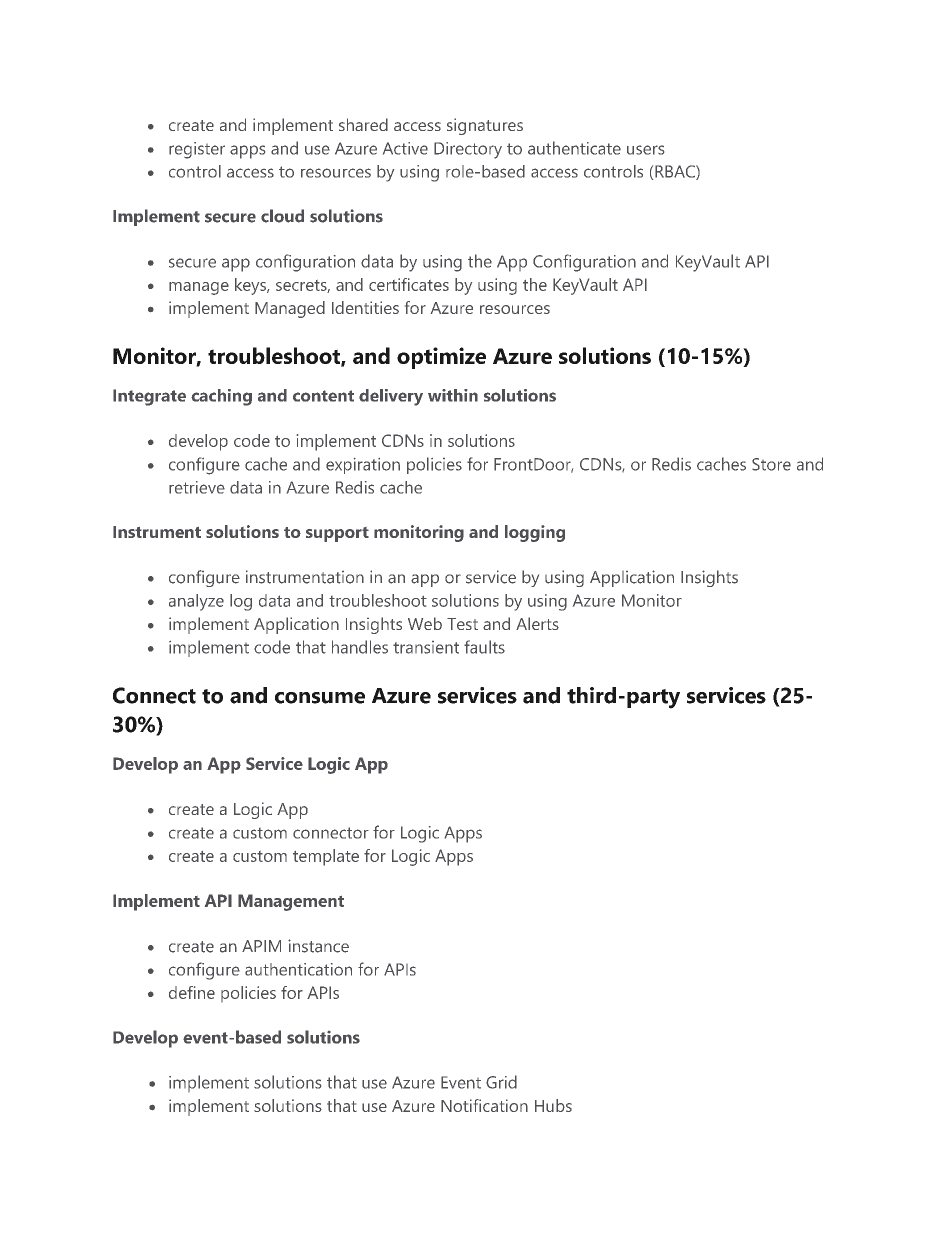 The height and width of the document is (1233, 952). What do you see at coordinates (196, 602) in the document?
I see `analyze` at bounding box center [196, 602].
